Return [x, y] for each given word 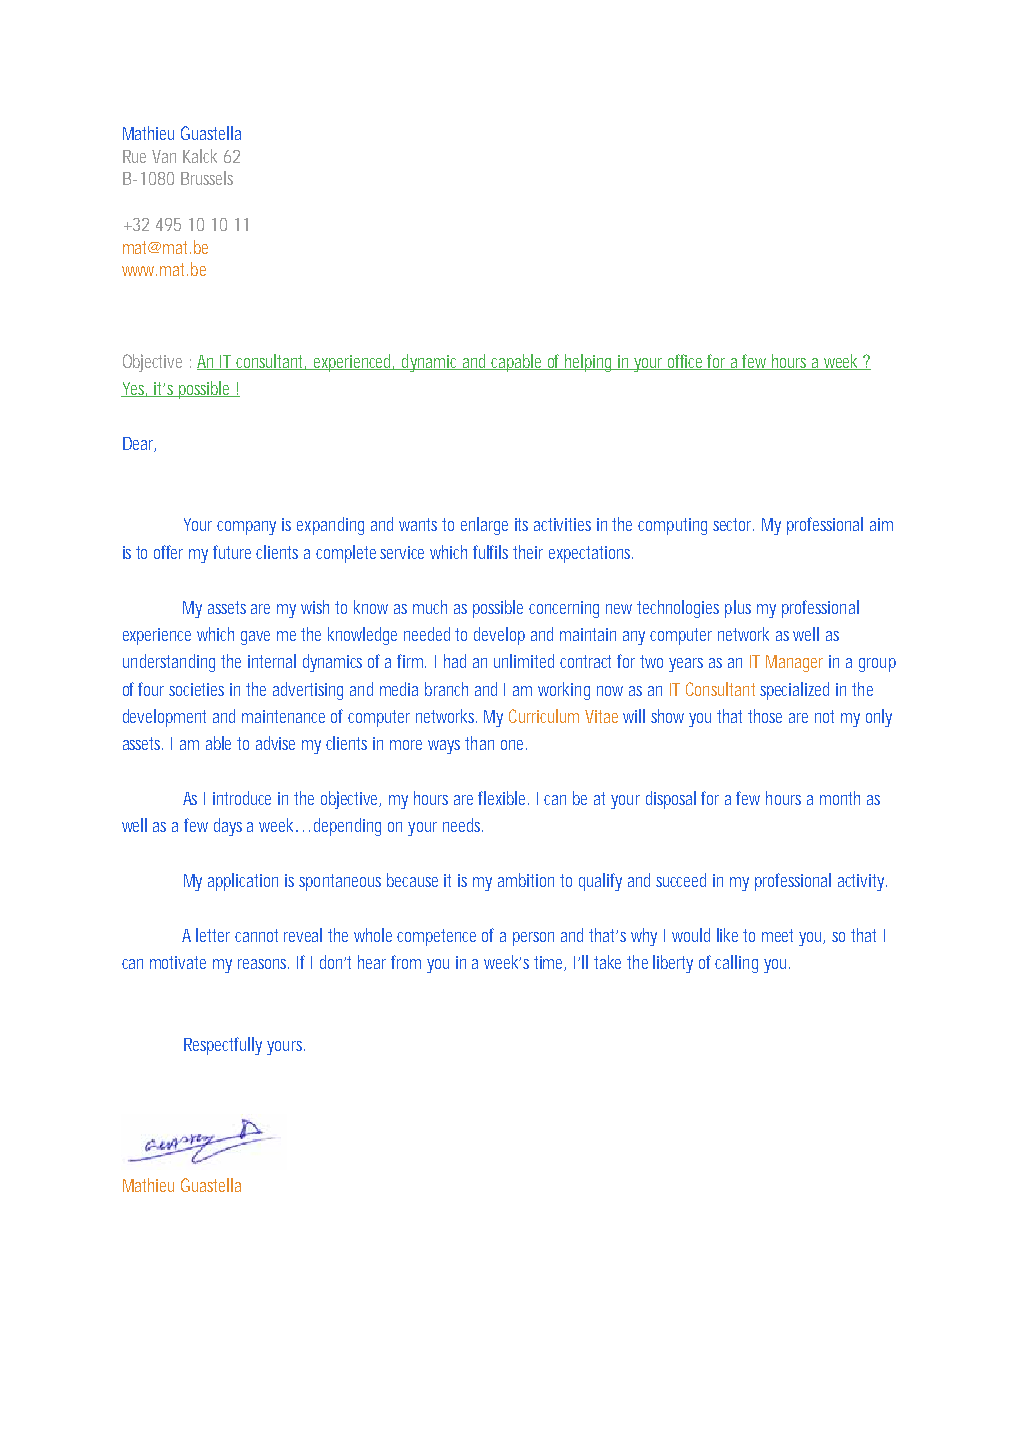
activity [862, 882]
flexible [503, 798]
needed [427, 634]
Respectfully [223, 1046]
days [228, 827]
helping [590, 363]
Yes [135, 389]
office [687, 362]
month [840, 798]
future [235, 552]
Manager [794, 663]
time [550, 963]
